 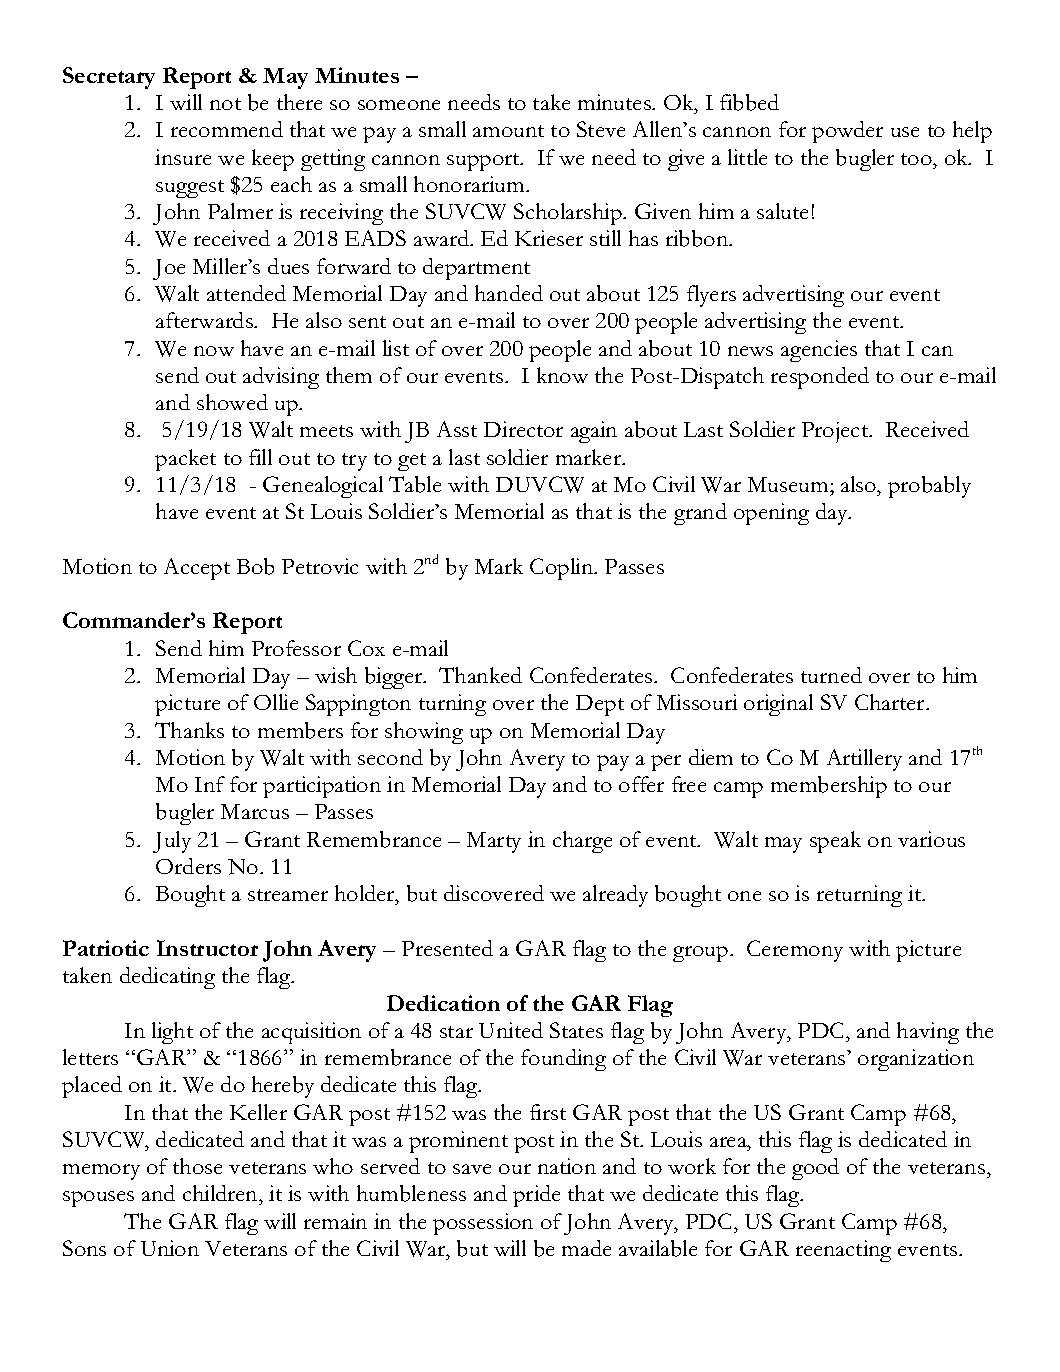 I want to click on reenacting, so click(x=843, y=1251).
